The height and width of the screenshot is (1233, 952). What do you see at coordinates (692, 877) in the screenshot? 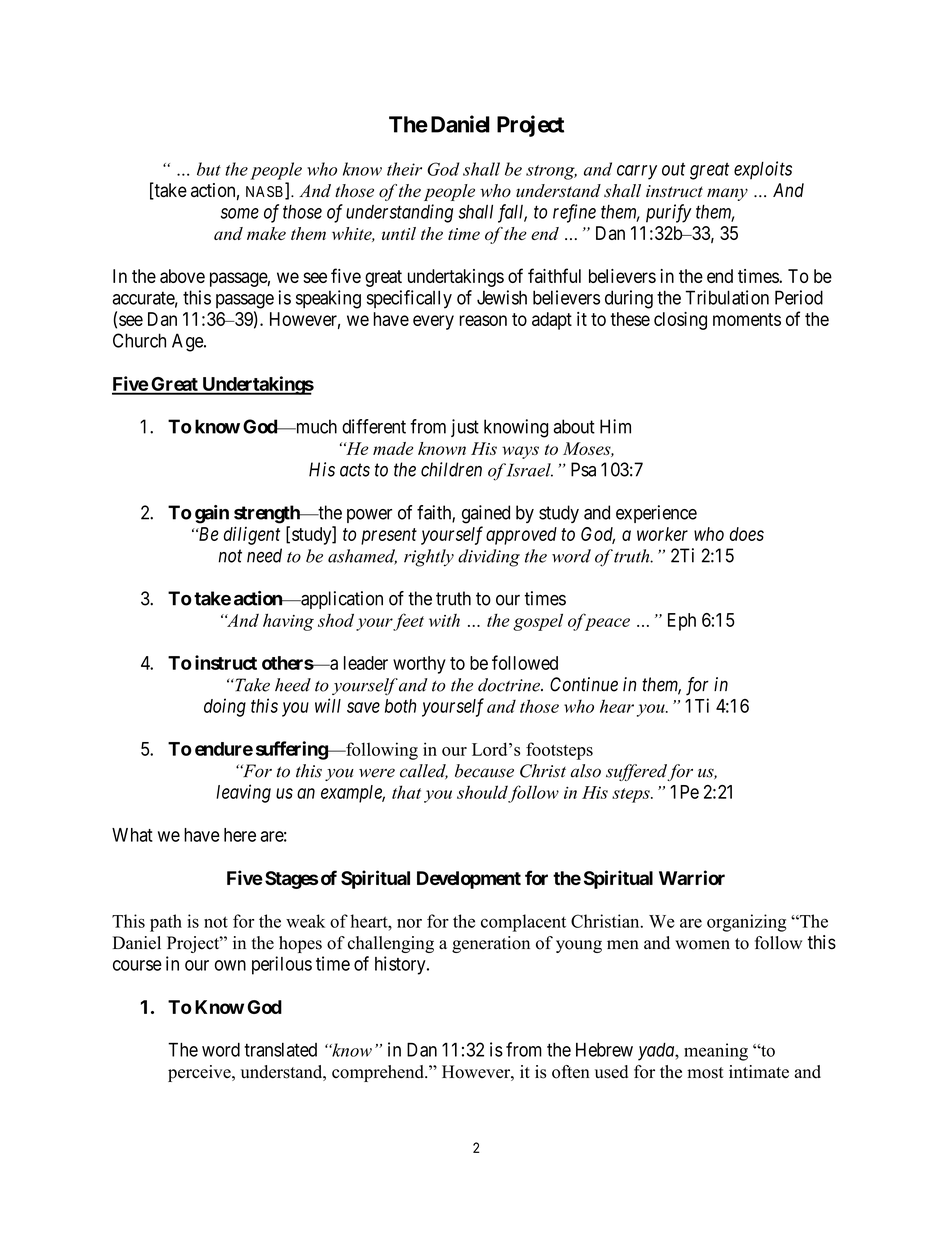
I see `Warrior` at bounding box center [692, 877].
